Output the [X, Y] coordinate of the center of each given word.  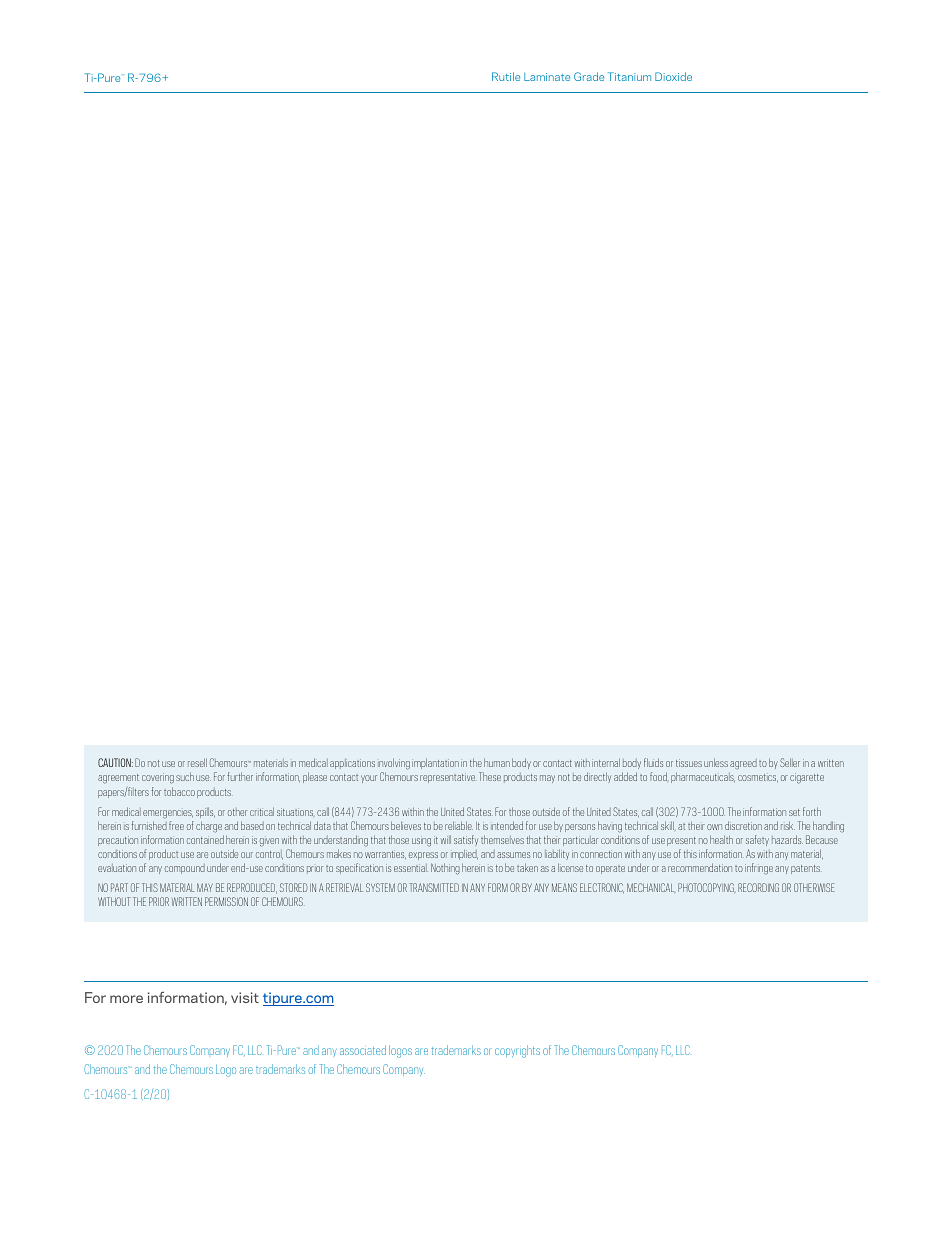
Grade [589, 76]
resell [197, 762]
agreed [743, 764]
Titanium [629, 76]
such [185, 776]
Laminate [547, 77]
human [497, 762]
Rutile [506, 76]
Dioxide [673, 76]
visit [245, 997]
